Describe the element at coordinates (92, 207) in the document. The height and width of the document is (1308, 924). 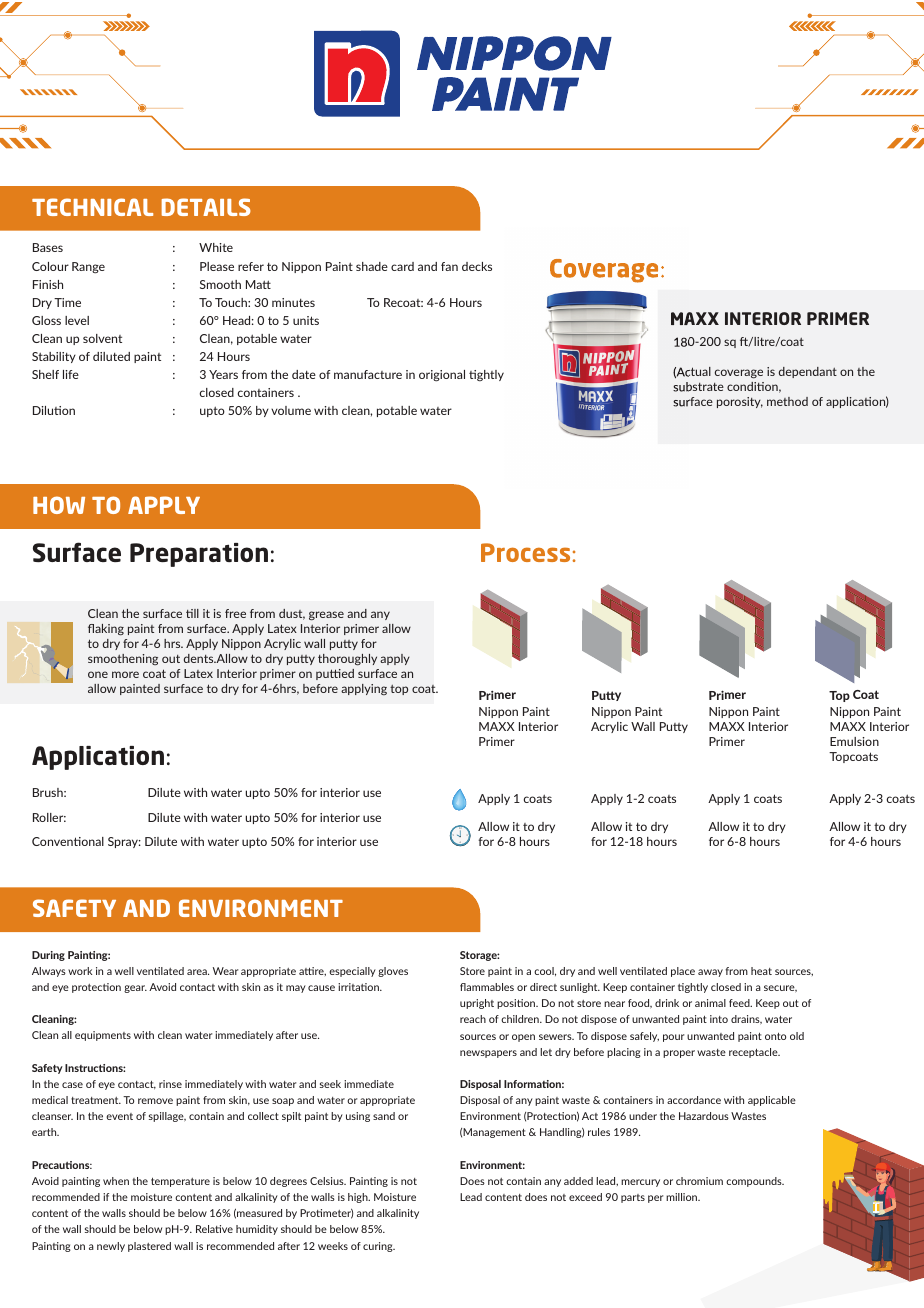
I see `TECHNICAL` at that location.
